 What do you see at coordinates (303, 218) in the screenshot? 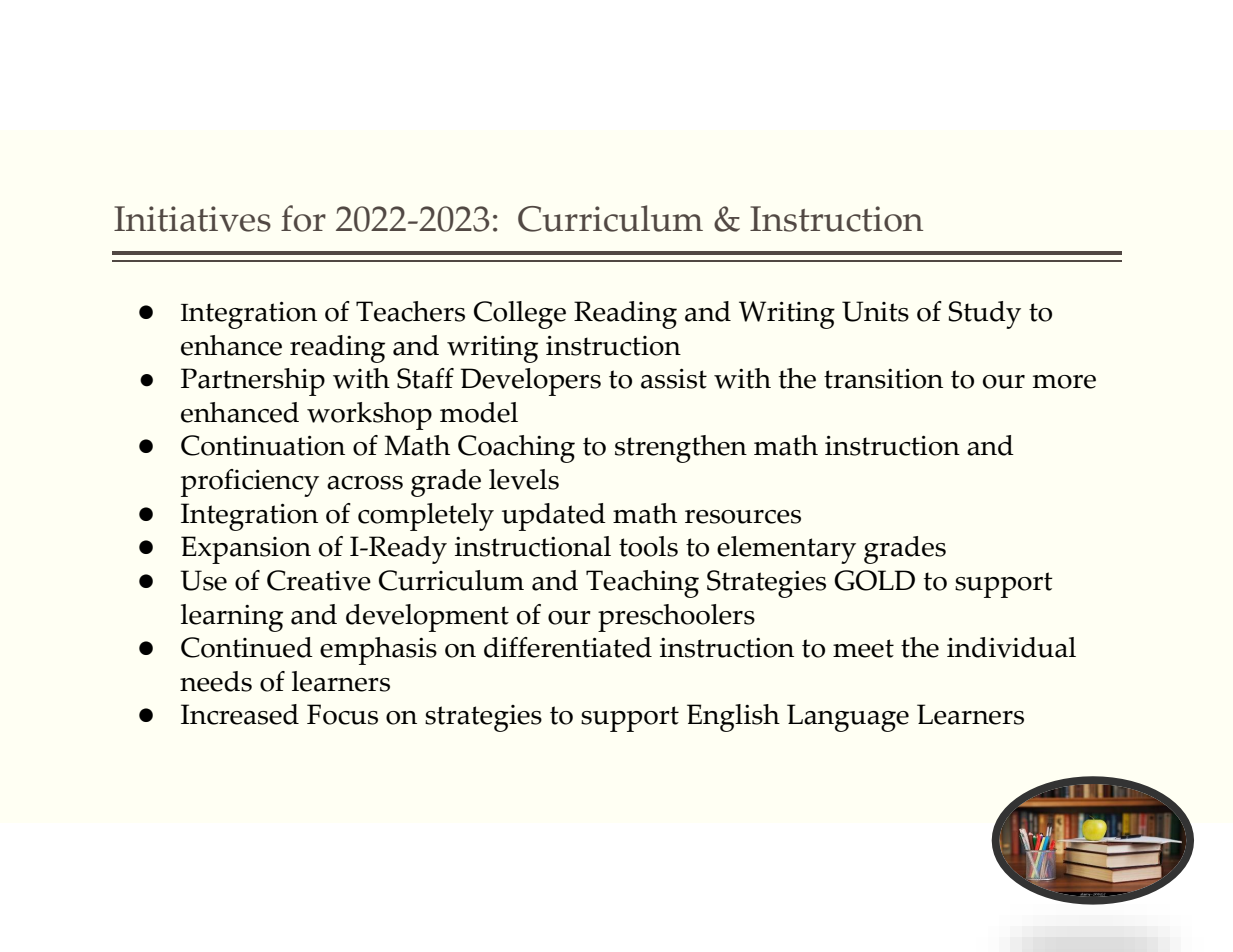
I see `for` at bounding box center [303, 218].
